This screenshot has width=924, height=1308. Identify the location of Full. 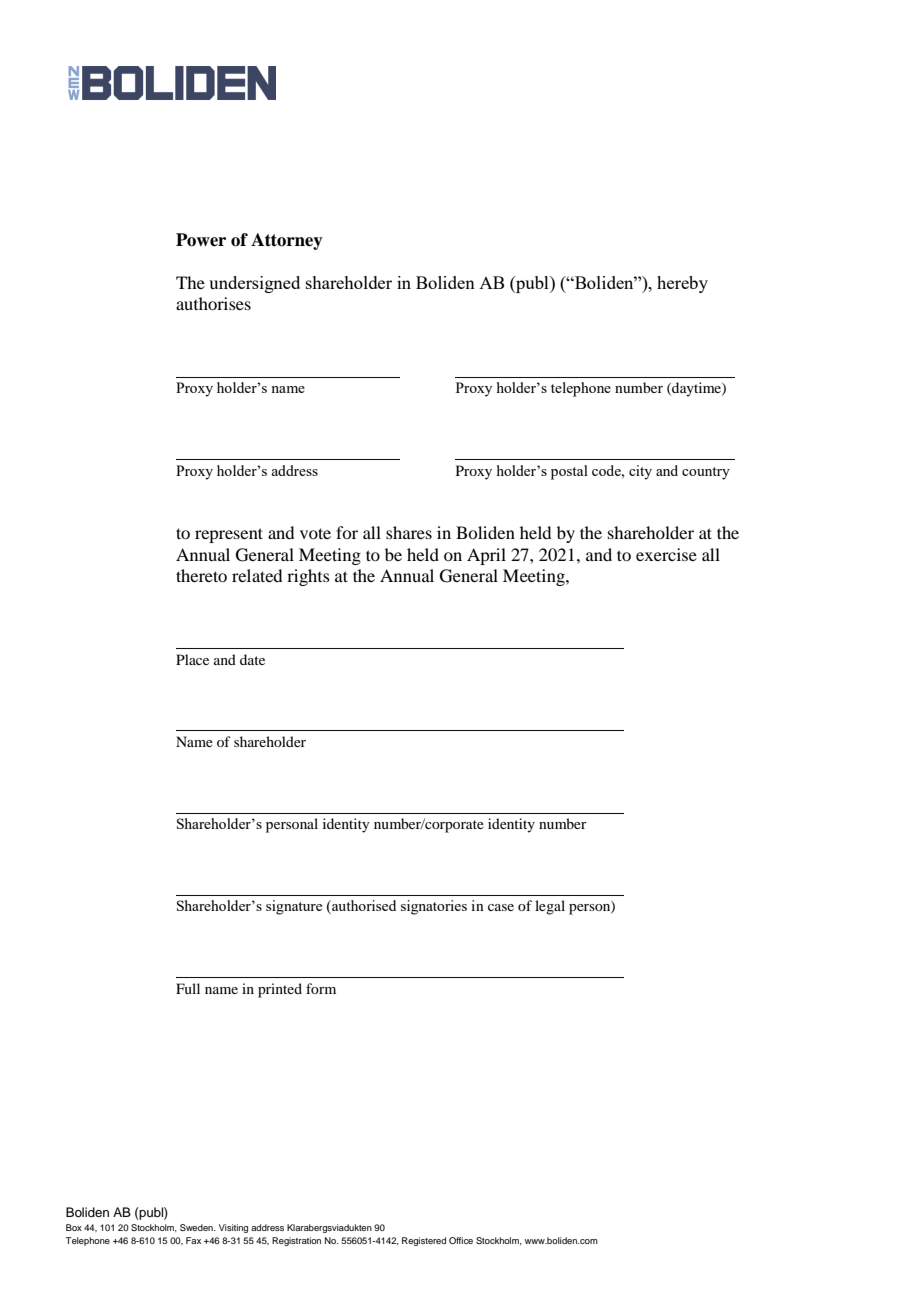
(188, 988).
